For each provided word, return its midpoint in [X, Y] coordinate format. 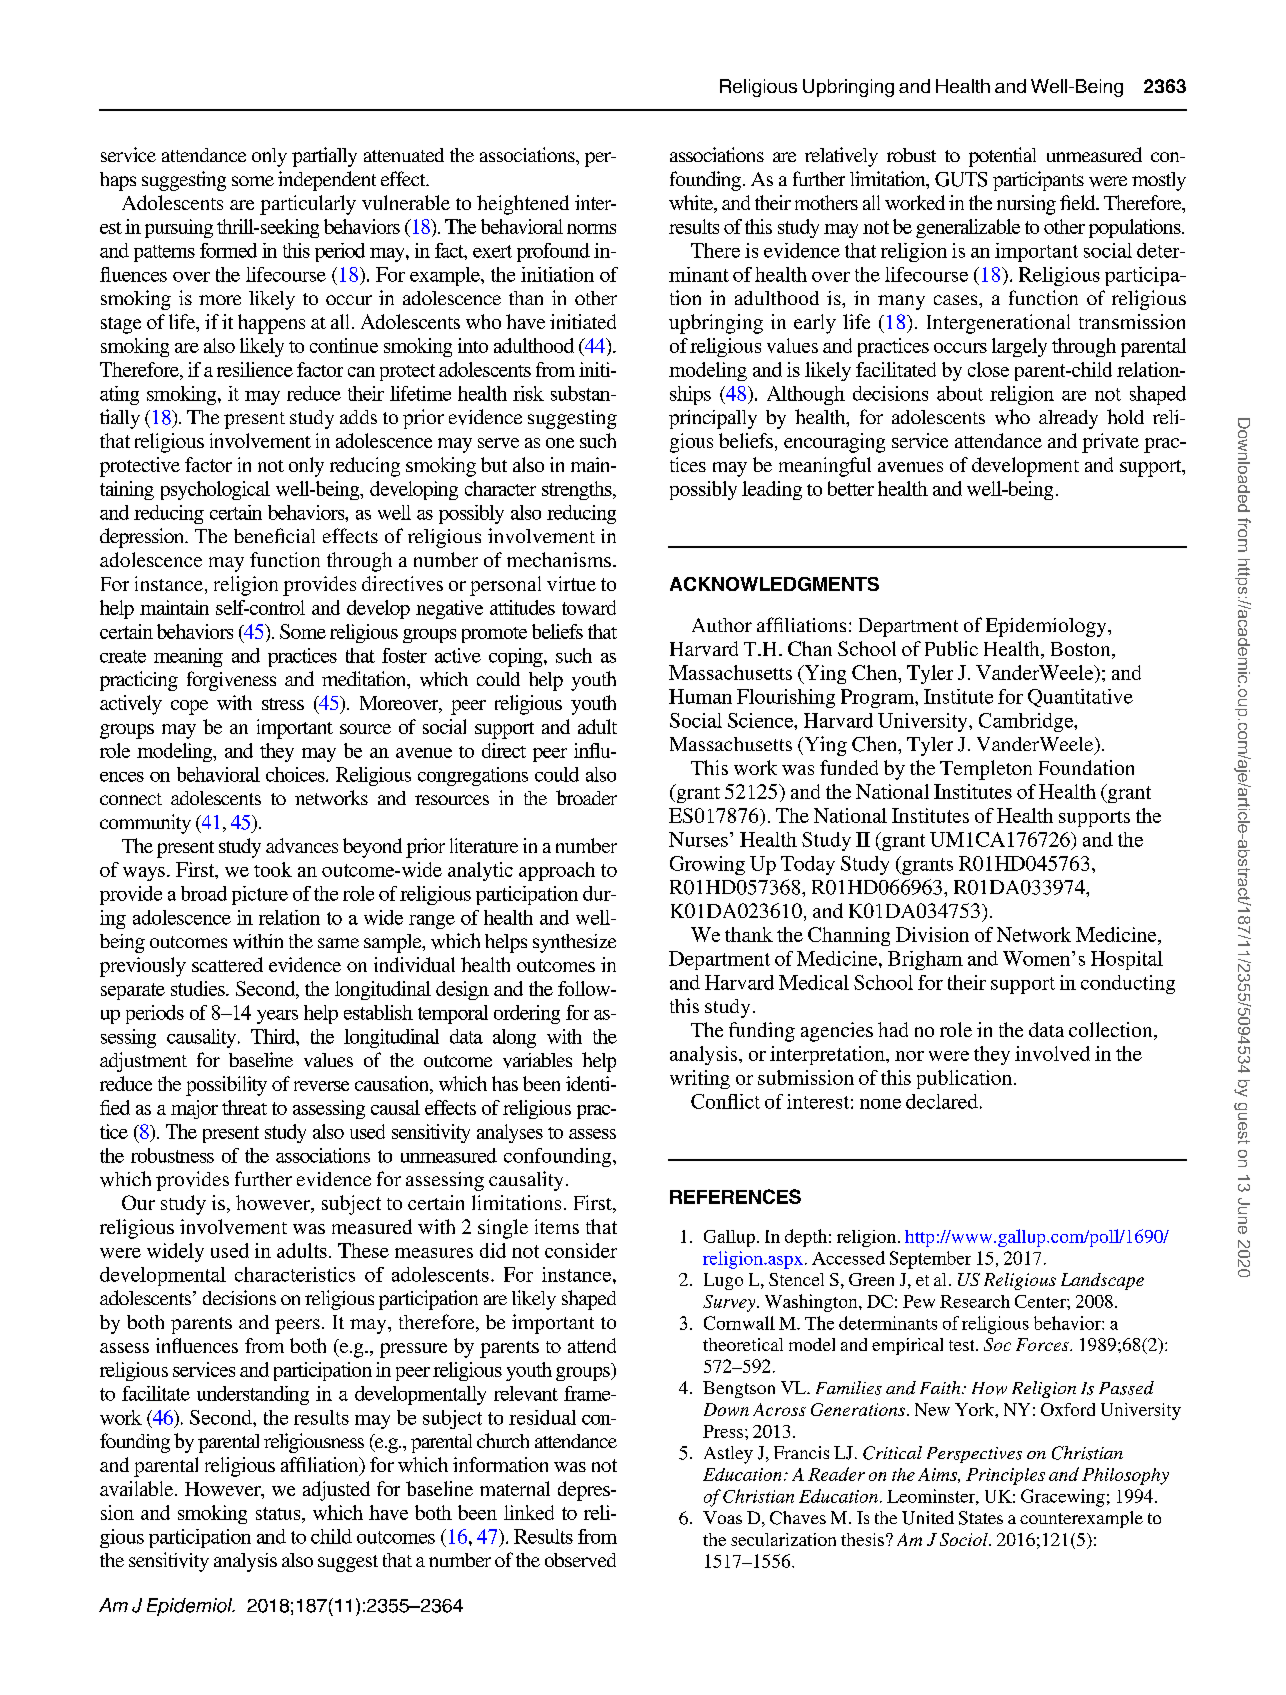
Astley [728, 1455]
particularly [308, 205]
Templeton [986, 770]
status [279, 1513]
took [273, 869]
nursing [1026, 205]
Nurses [698, 839]
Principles [1005, 1476]
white [692, 204]
